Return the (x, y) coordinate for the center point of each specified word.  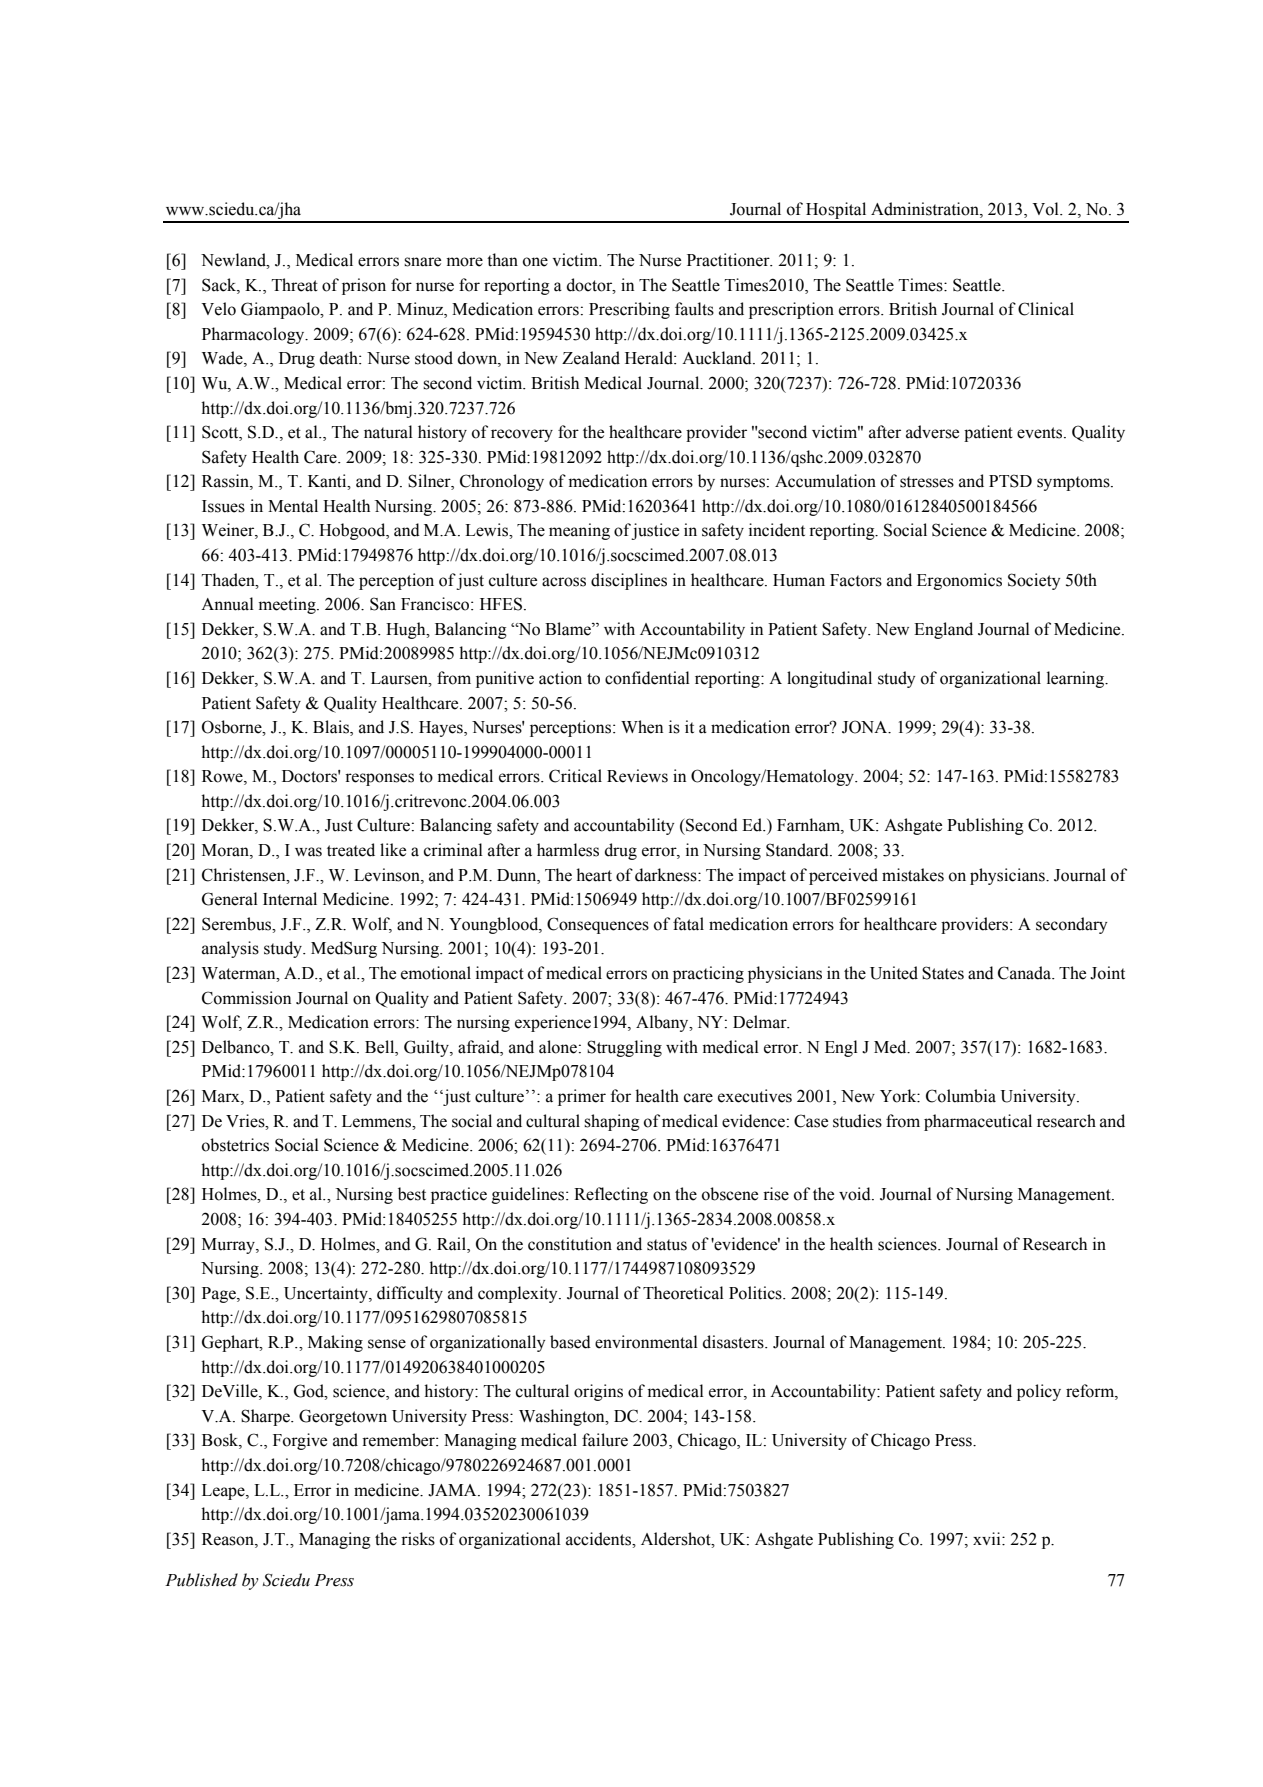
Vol (1046, 209)
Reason (229, 1539)
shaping (612, 1122)
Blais (332, 728)
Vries (246, 1121)
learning (1077, 679)
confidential (647, 678)
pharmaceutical (978, 1122)
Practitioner (729, 260)
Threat (295, 285)
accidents (600, 1539)
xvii (988, 1538)
